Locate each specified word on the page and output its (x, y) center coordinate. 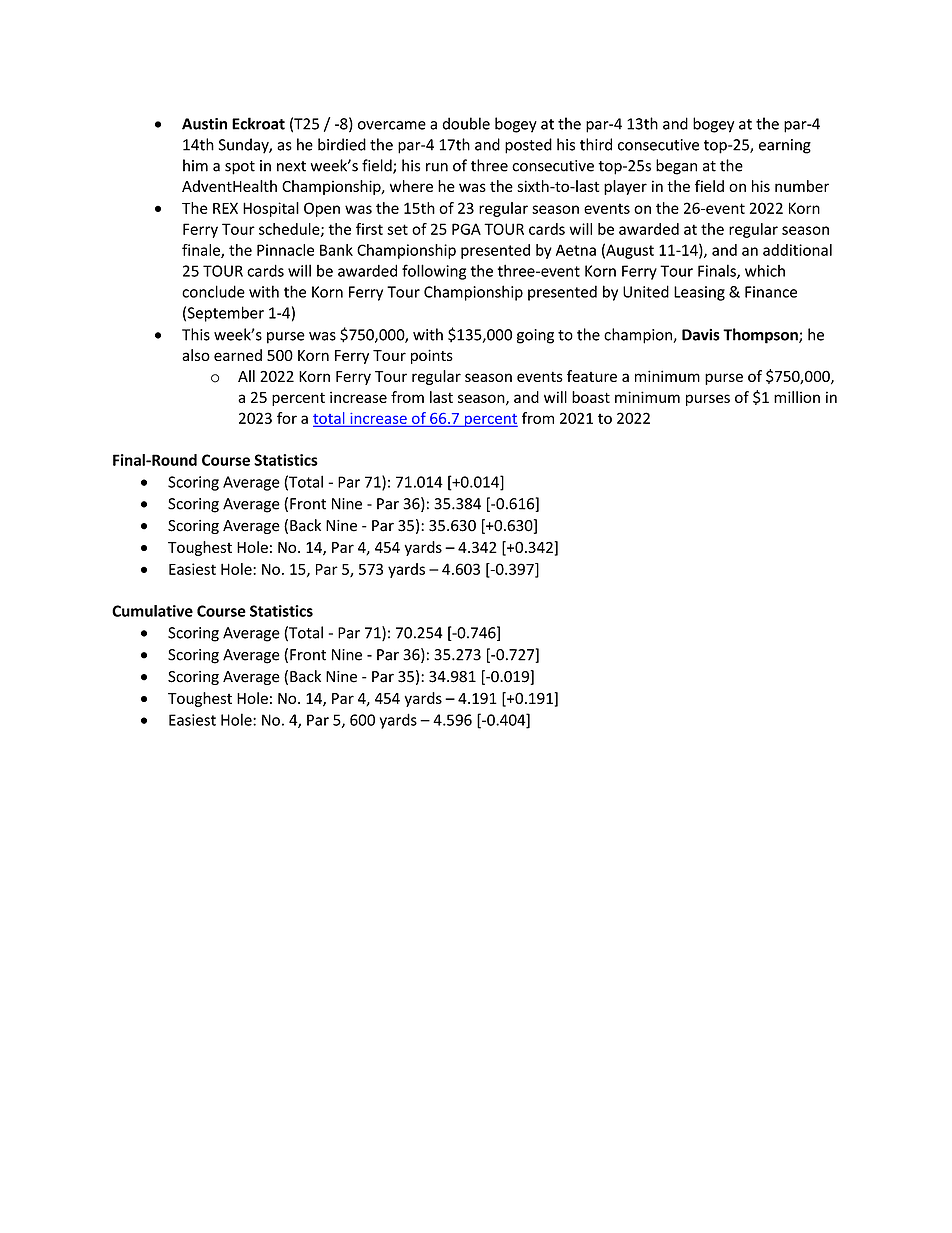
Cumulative (152, 611)
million (797, 397)
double (466, 123)
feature (592, 376)
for (287, 418)
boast (591, 397)
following (434, 272)
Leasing (699, 293)
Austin (204, 124)
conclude (213, 291)
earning (785, 146)
